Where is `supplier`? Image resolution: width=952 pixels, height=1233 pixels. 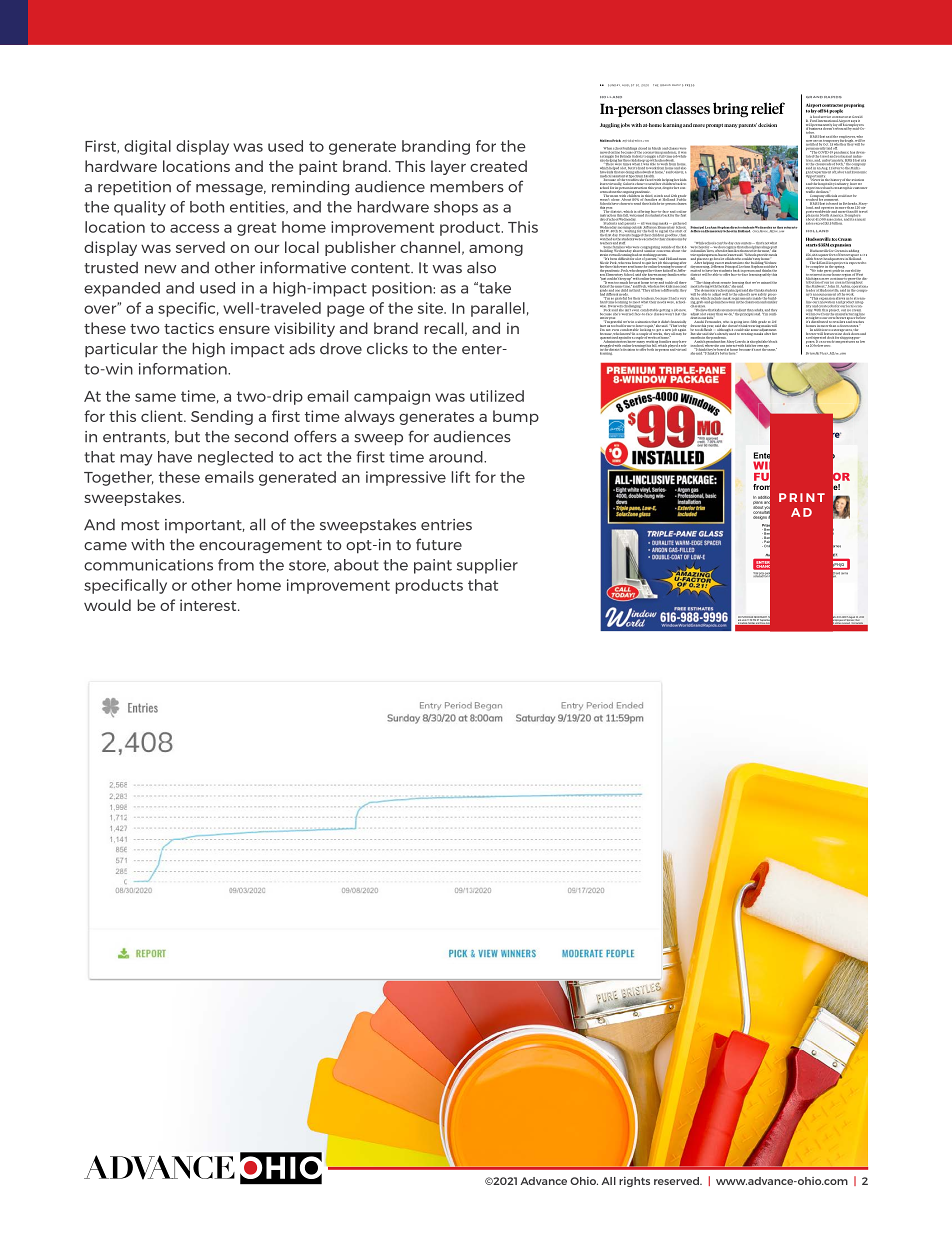
supplier is located at coordinates (487, 566).
